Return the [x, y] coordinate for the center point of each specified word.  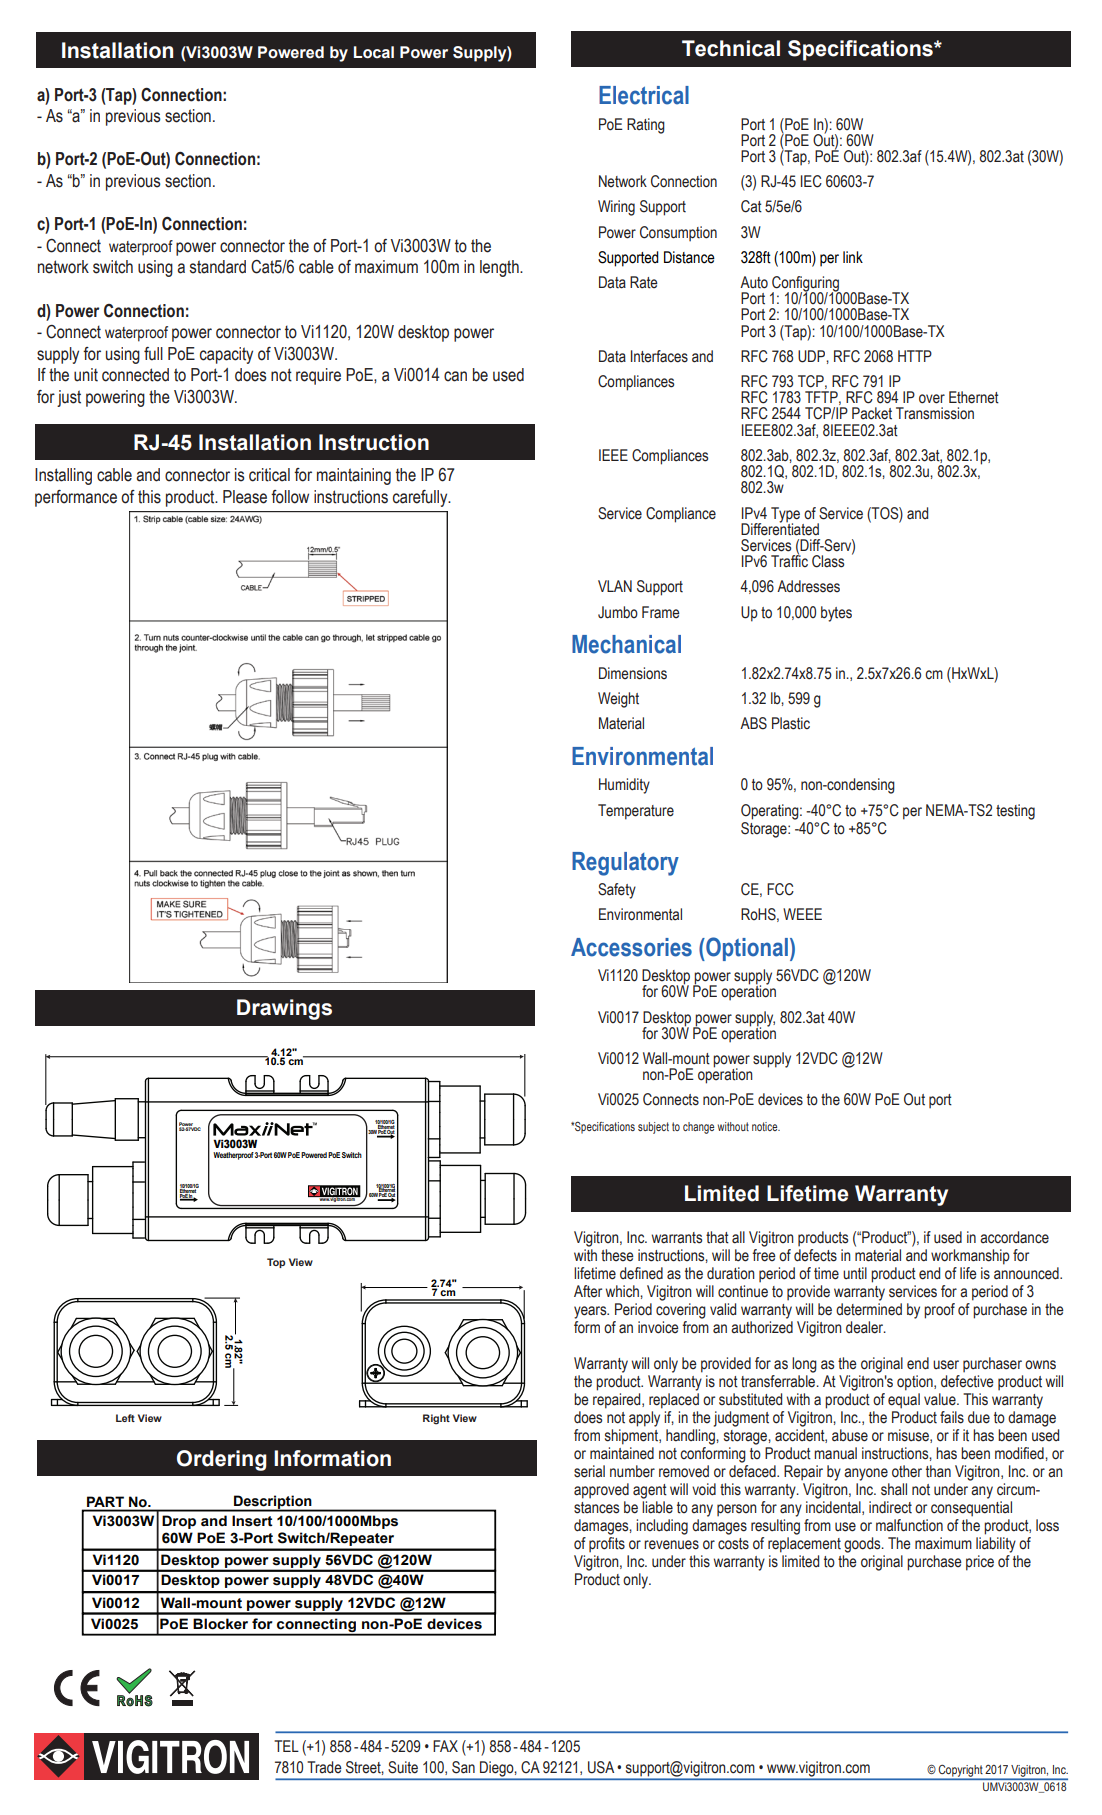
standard [218, 267]
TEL [286, 1746]
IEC [811, 181]
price [980, 1563]
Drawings [284, 1009]
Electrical [644, 95]
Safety [617, 891]
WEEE [802, 914]
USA [601, 1767]
